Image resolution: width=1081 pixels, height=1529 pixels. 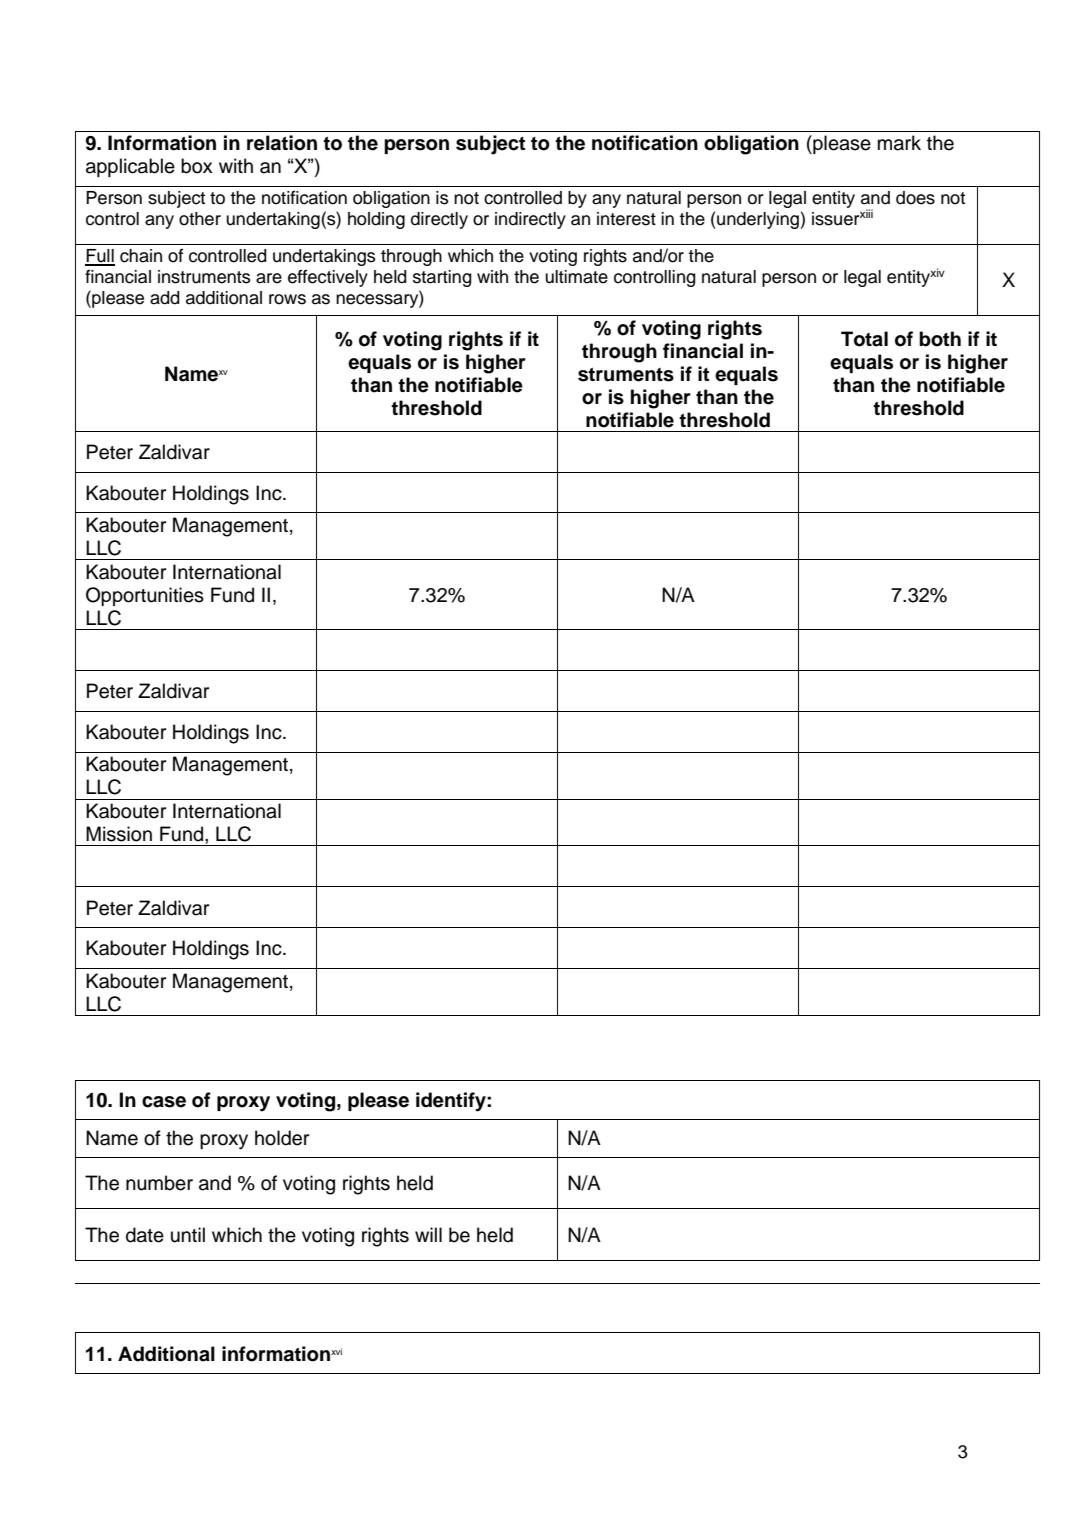 I want to click on will, so click(x=428, y=1234).
